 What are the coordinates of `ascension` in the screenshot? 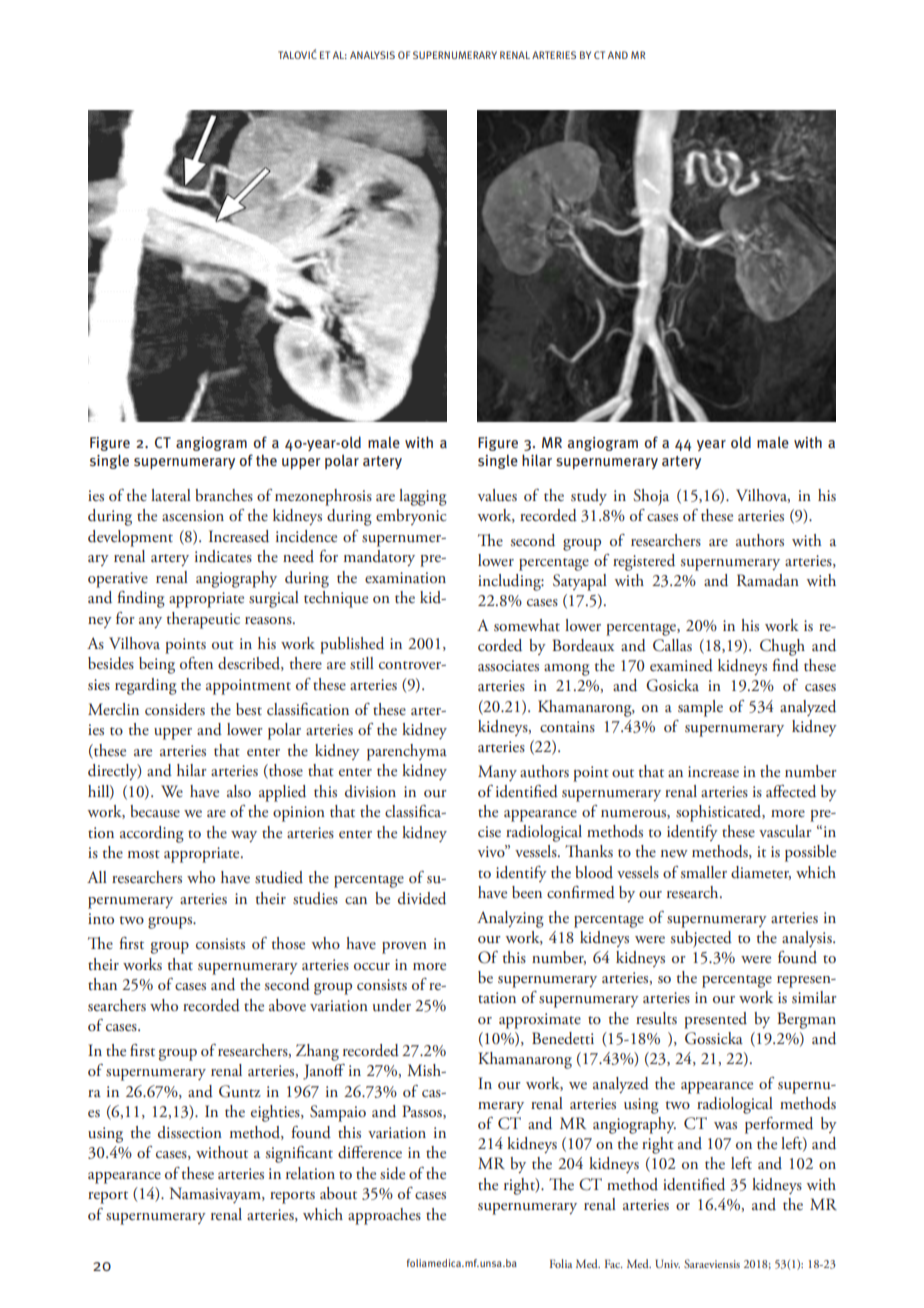 It's located at (193, 516).
